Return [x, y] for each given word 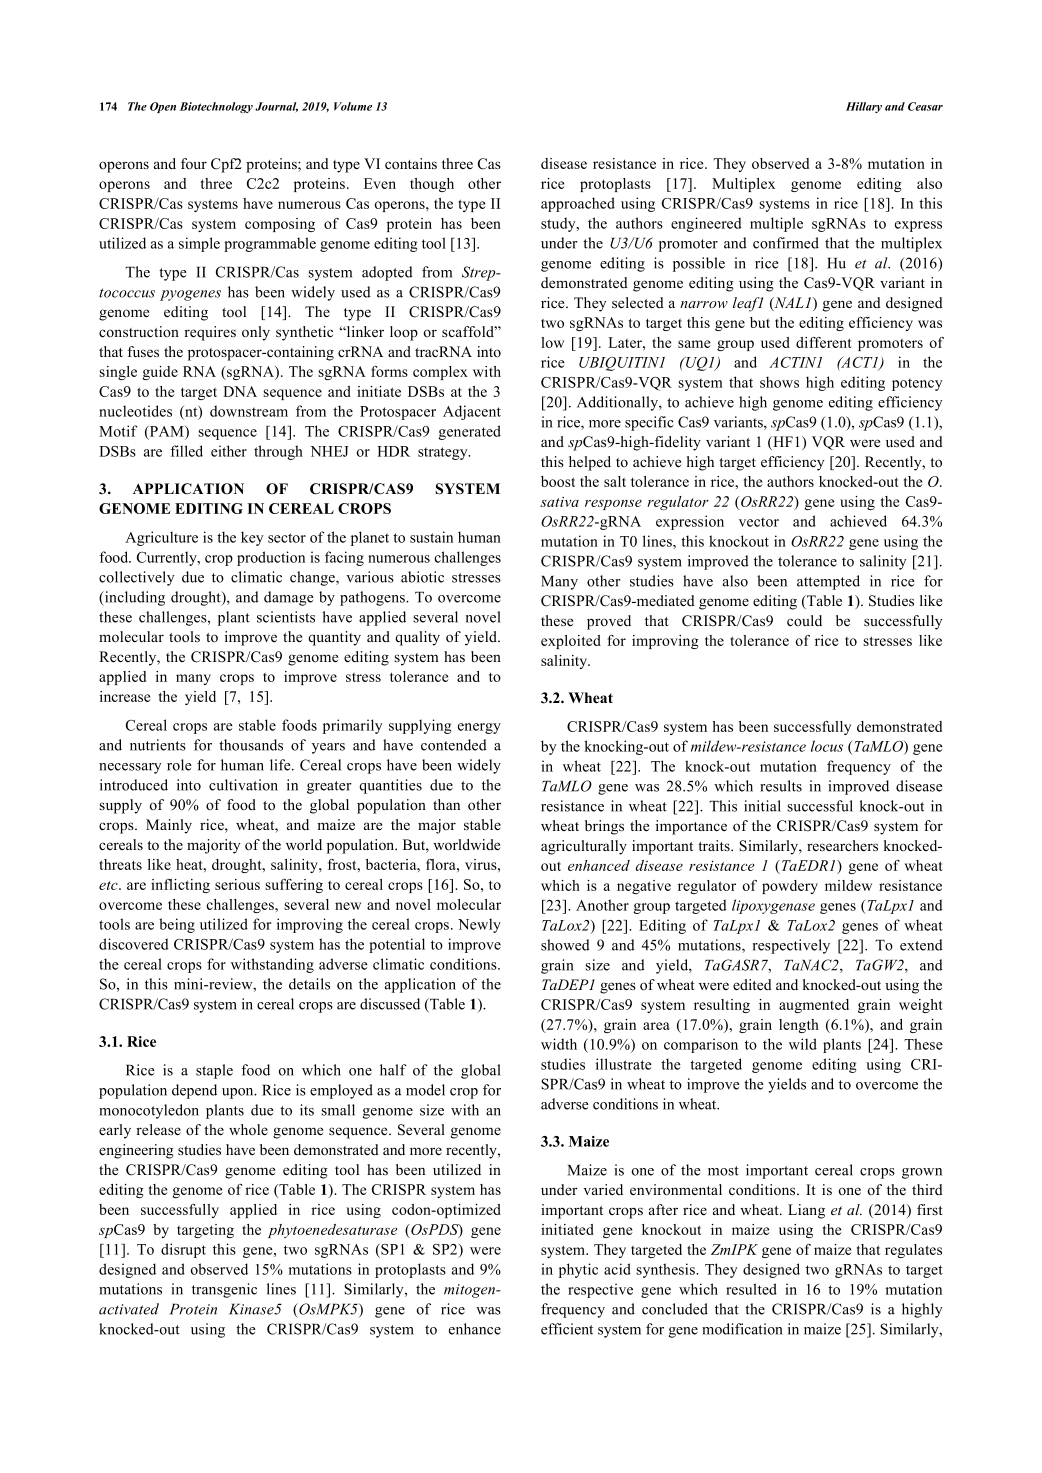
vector [759, 522]
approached [578, 204]
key [252, 538]
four [194, 164]
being [177, 925]
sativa [559, 502]
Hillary [864, 107]
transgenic [224, 1290]
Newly [479, 925]
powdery [790, 887]
